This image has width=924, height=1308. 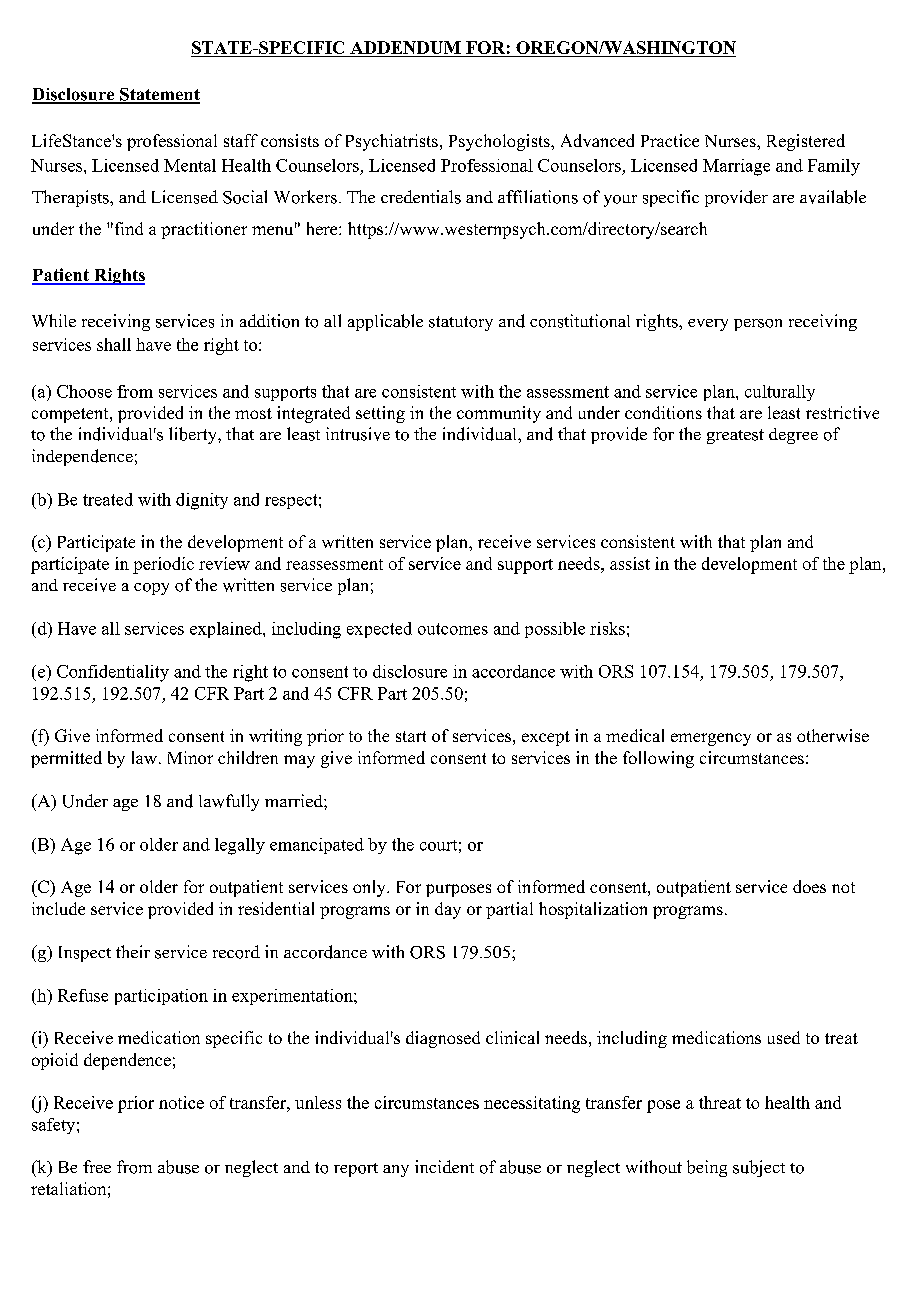 I want to click on incident, so click(x=444, y=1166).
